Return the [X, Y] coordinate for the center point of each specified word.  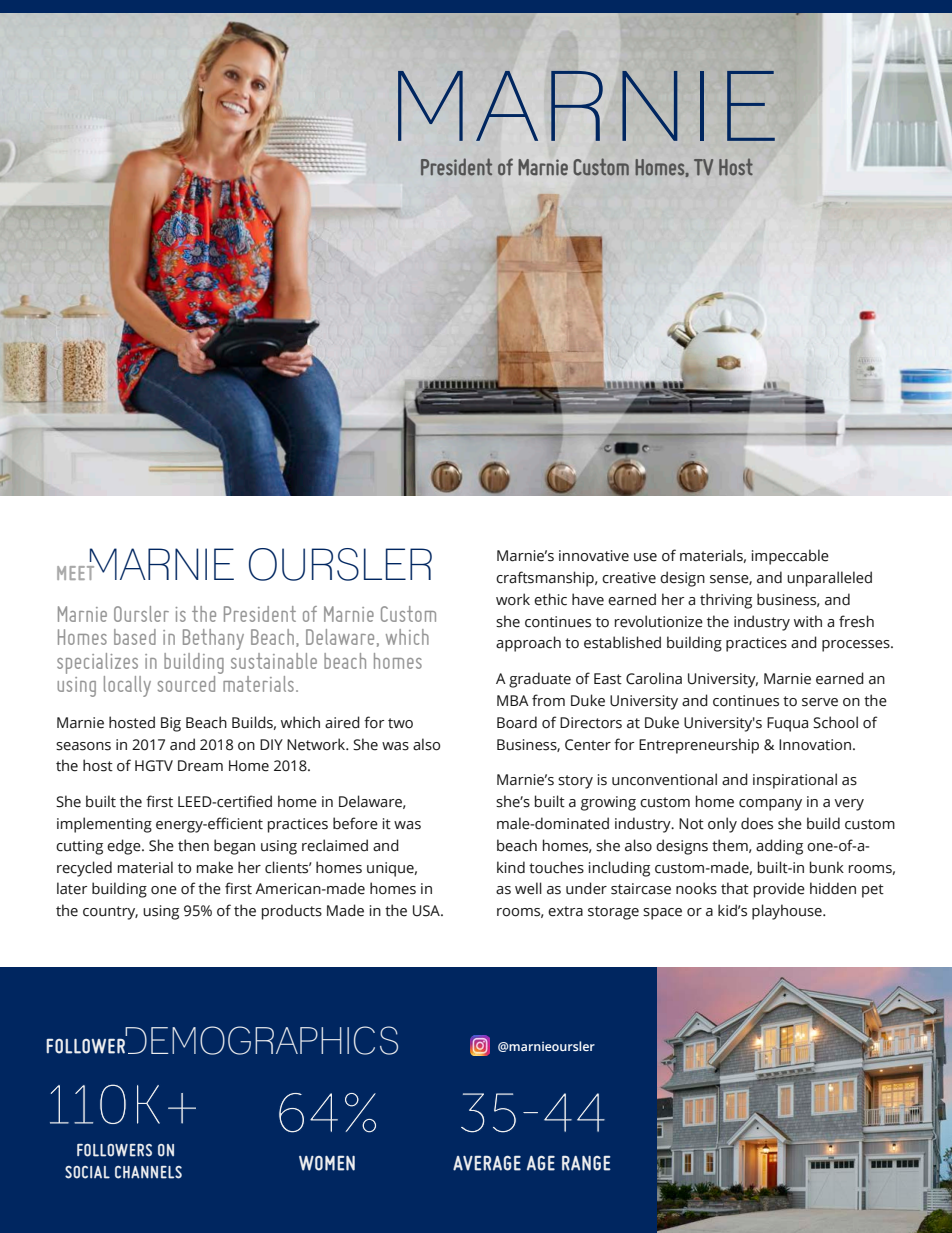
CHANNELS [148, 1172]
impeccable [790, 557]
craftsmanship [546, 579]
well [528, 888]
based [135, 637]
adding [779, 847]
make [215, 867]
